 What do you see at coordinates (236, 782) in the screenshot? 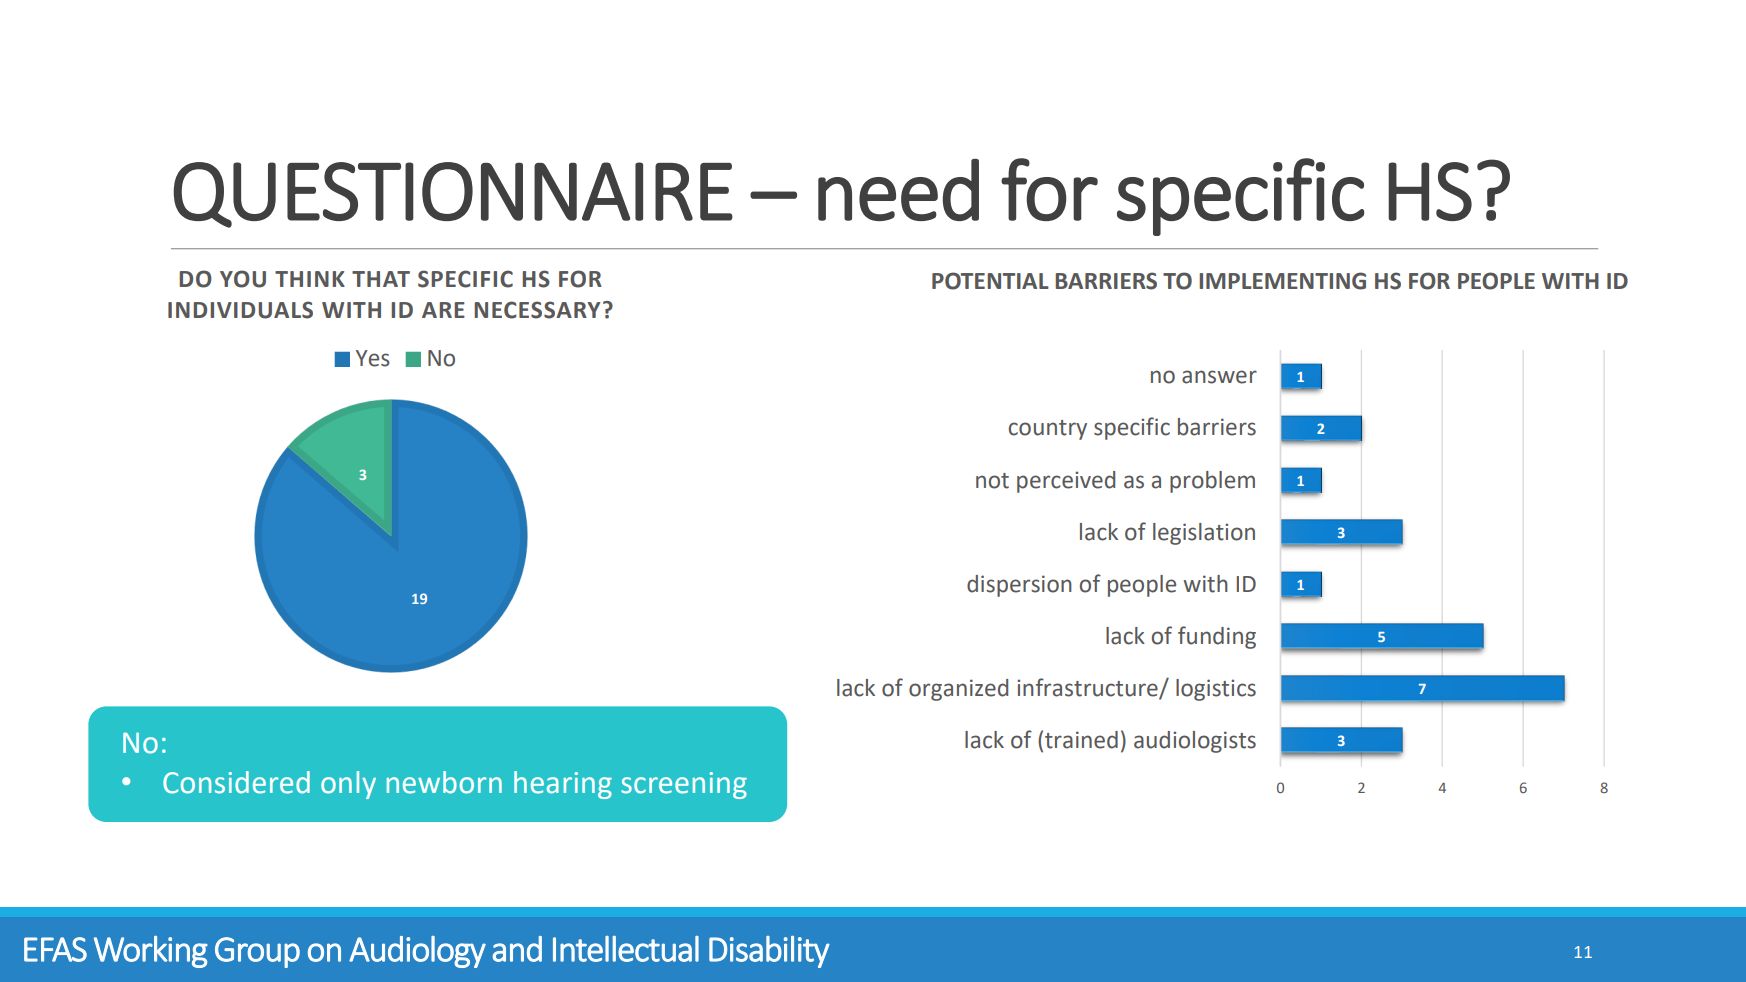
I see `Considered` at bounding box center [236, 782].
